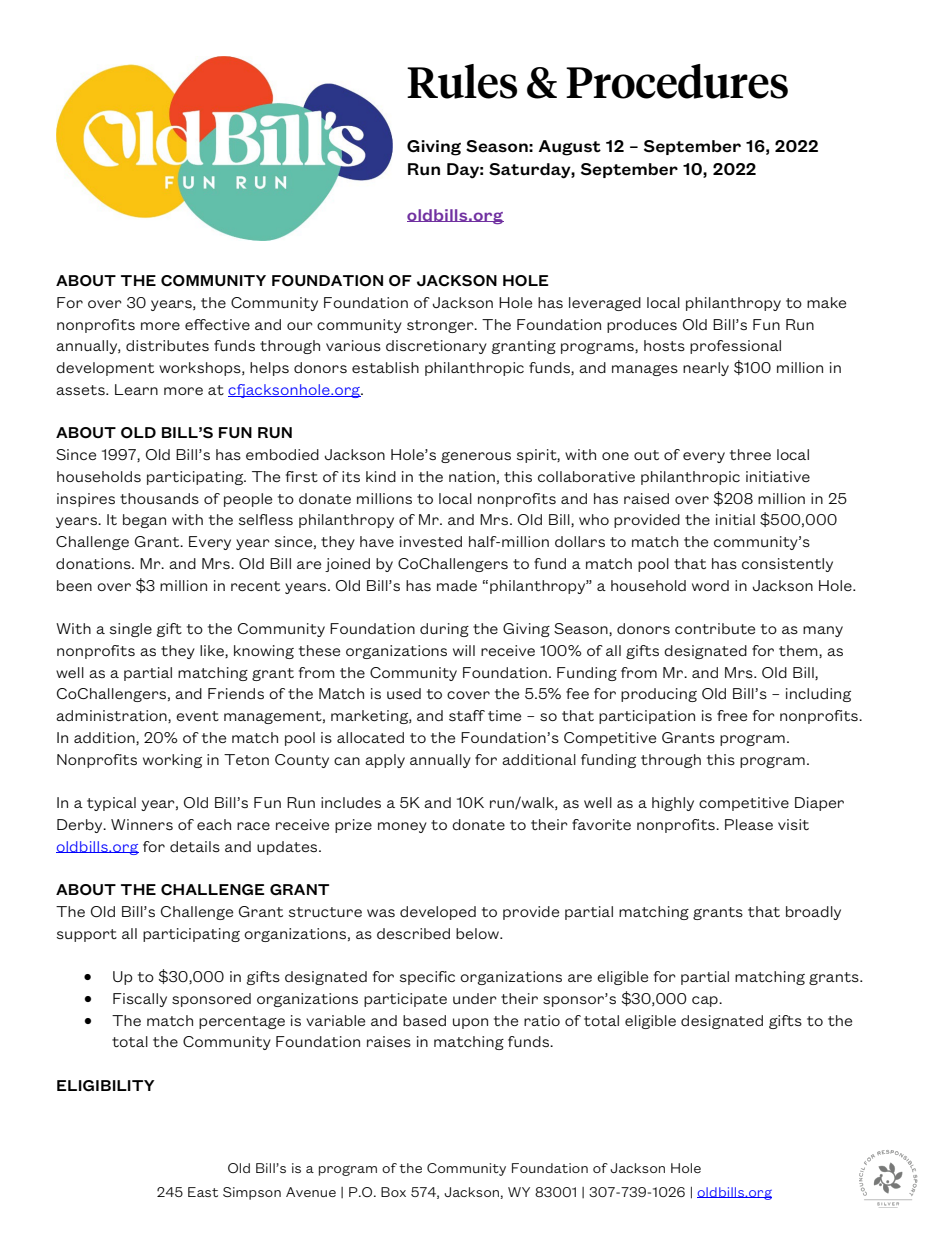 The image size is (952, 1233). I want to click on money, so click(402, 827).
